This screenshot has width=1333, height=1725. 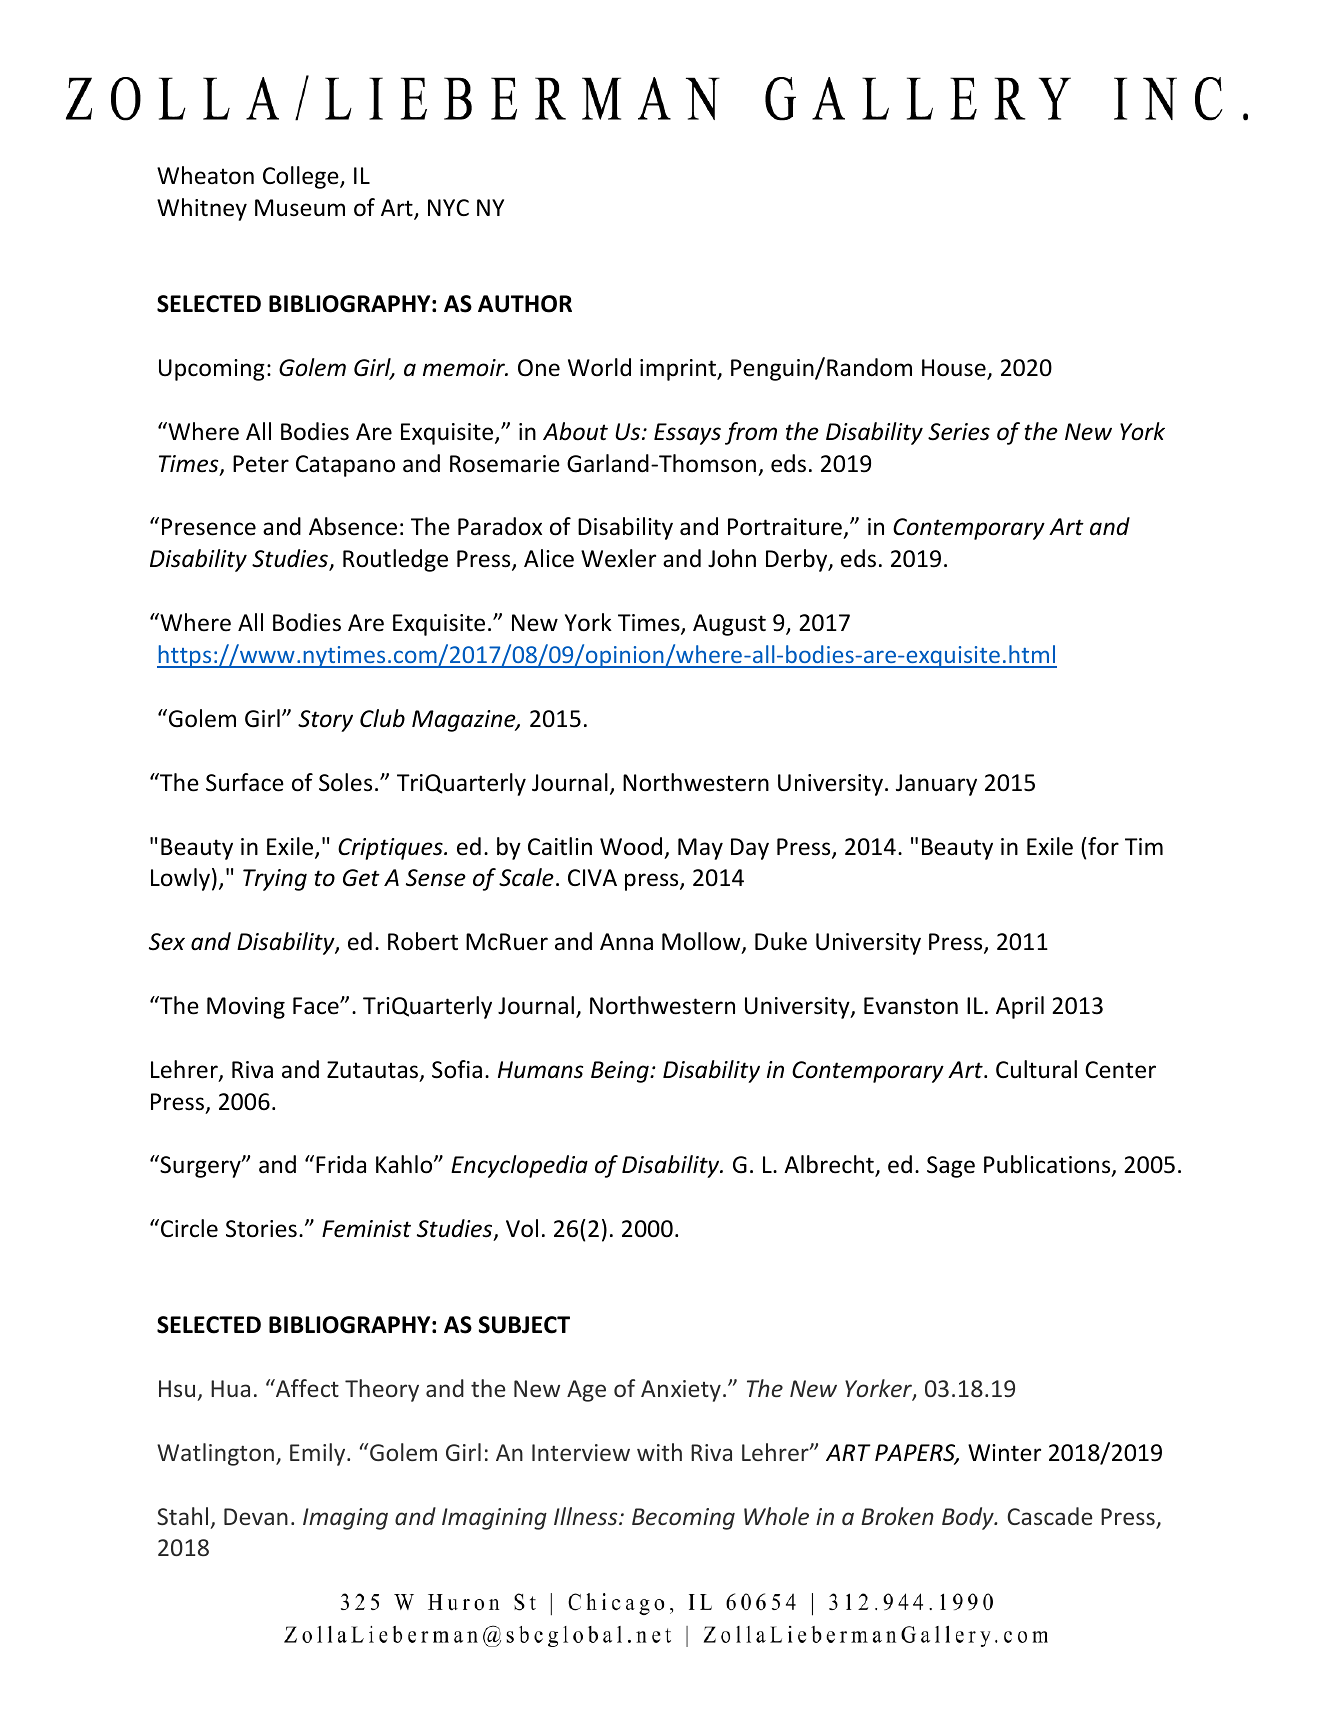 I want to click on House, so click(x=955, y=369).
